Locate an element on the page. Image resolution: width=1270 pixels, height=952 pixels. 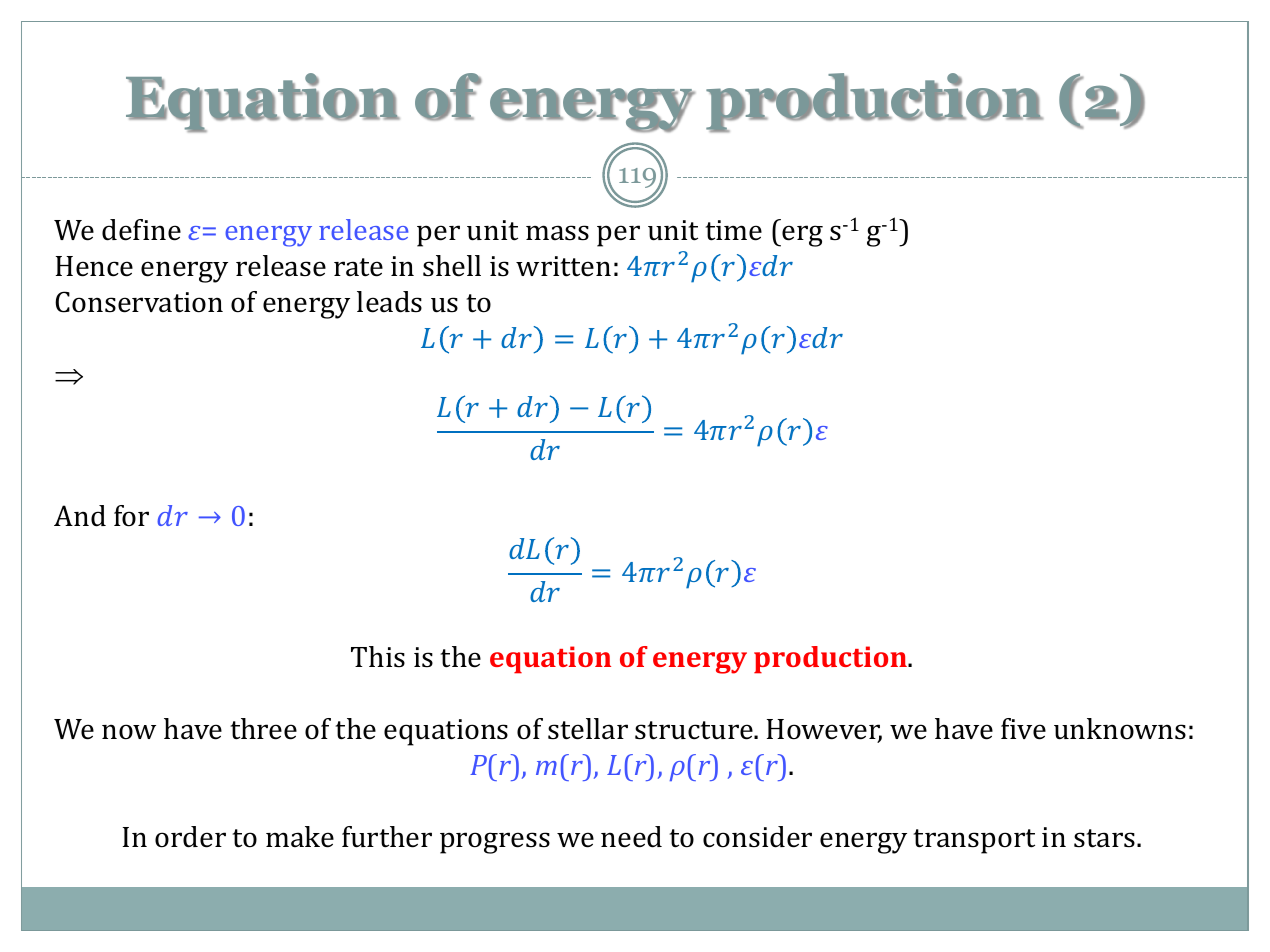
order is located at coordinates (190, 837).
